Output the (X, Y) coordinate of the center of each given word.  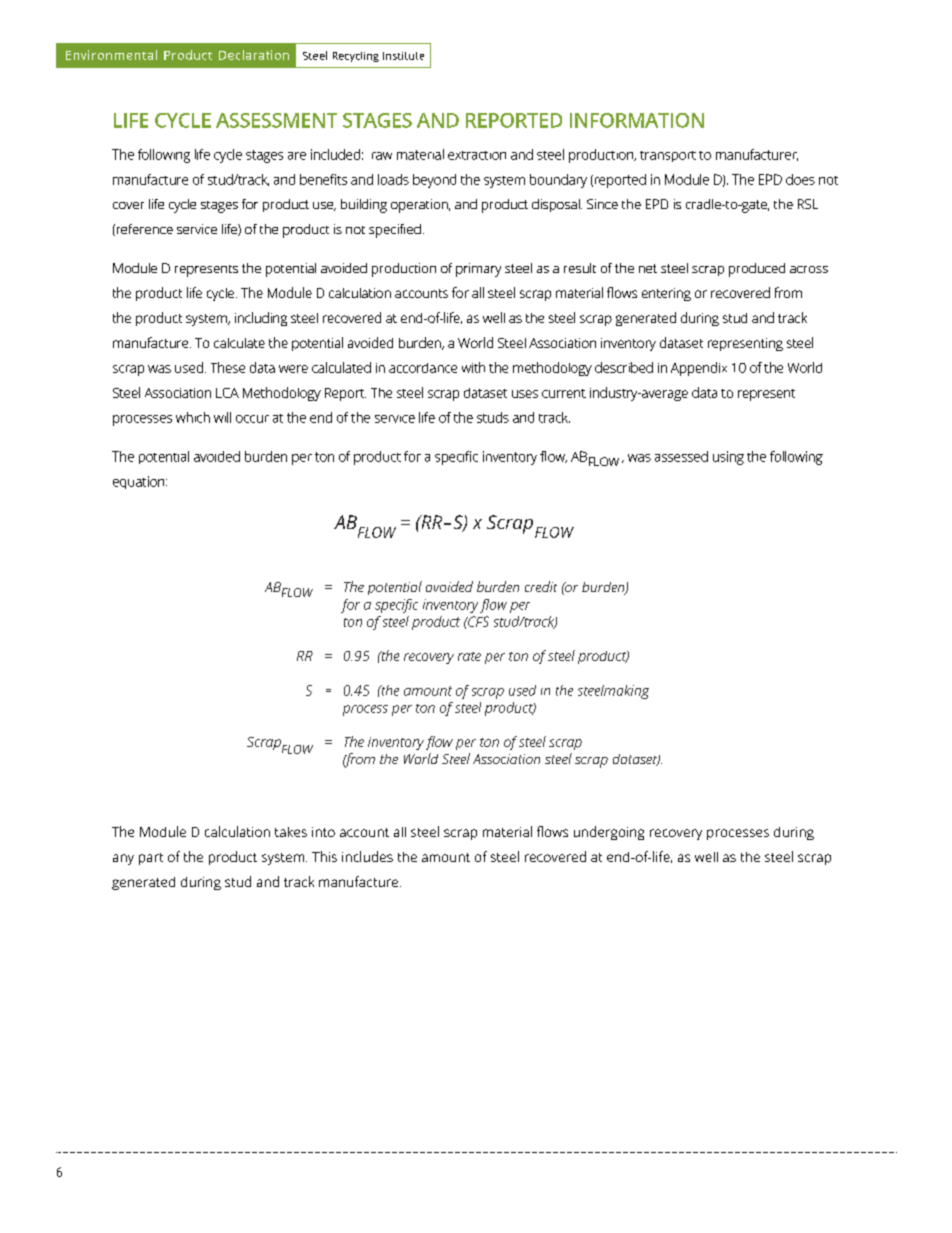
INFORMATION (637, 120)
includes (367, 856)
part (151, 859)
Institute (403, 56)
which (193, 417)
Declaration (254, 55)
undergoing (609, 833)
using (728, 458)
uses (525, 394)
